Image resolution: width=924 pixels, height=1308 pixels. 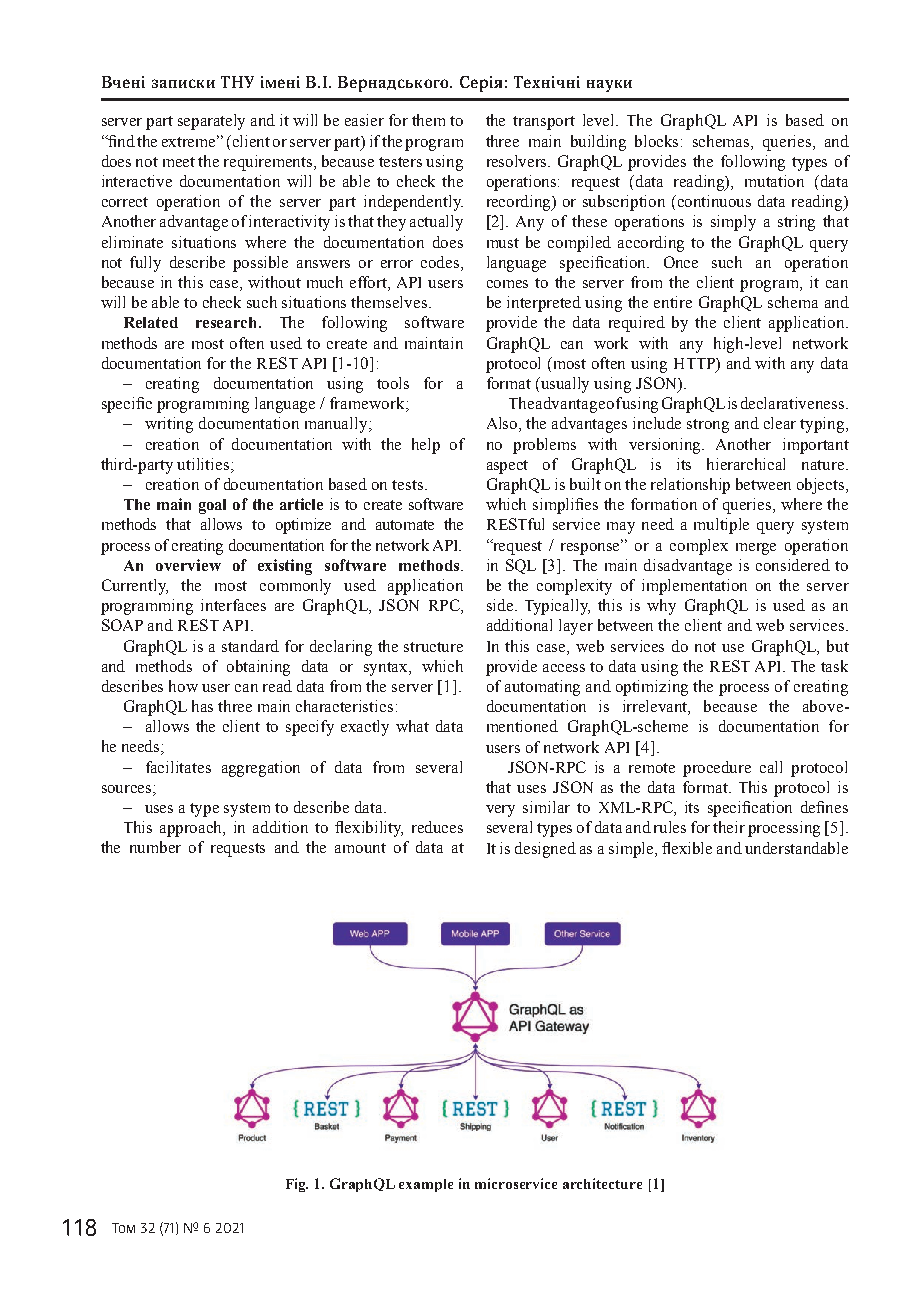 I want to click on Fig, so click(x=297, y=1185).
